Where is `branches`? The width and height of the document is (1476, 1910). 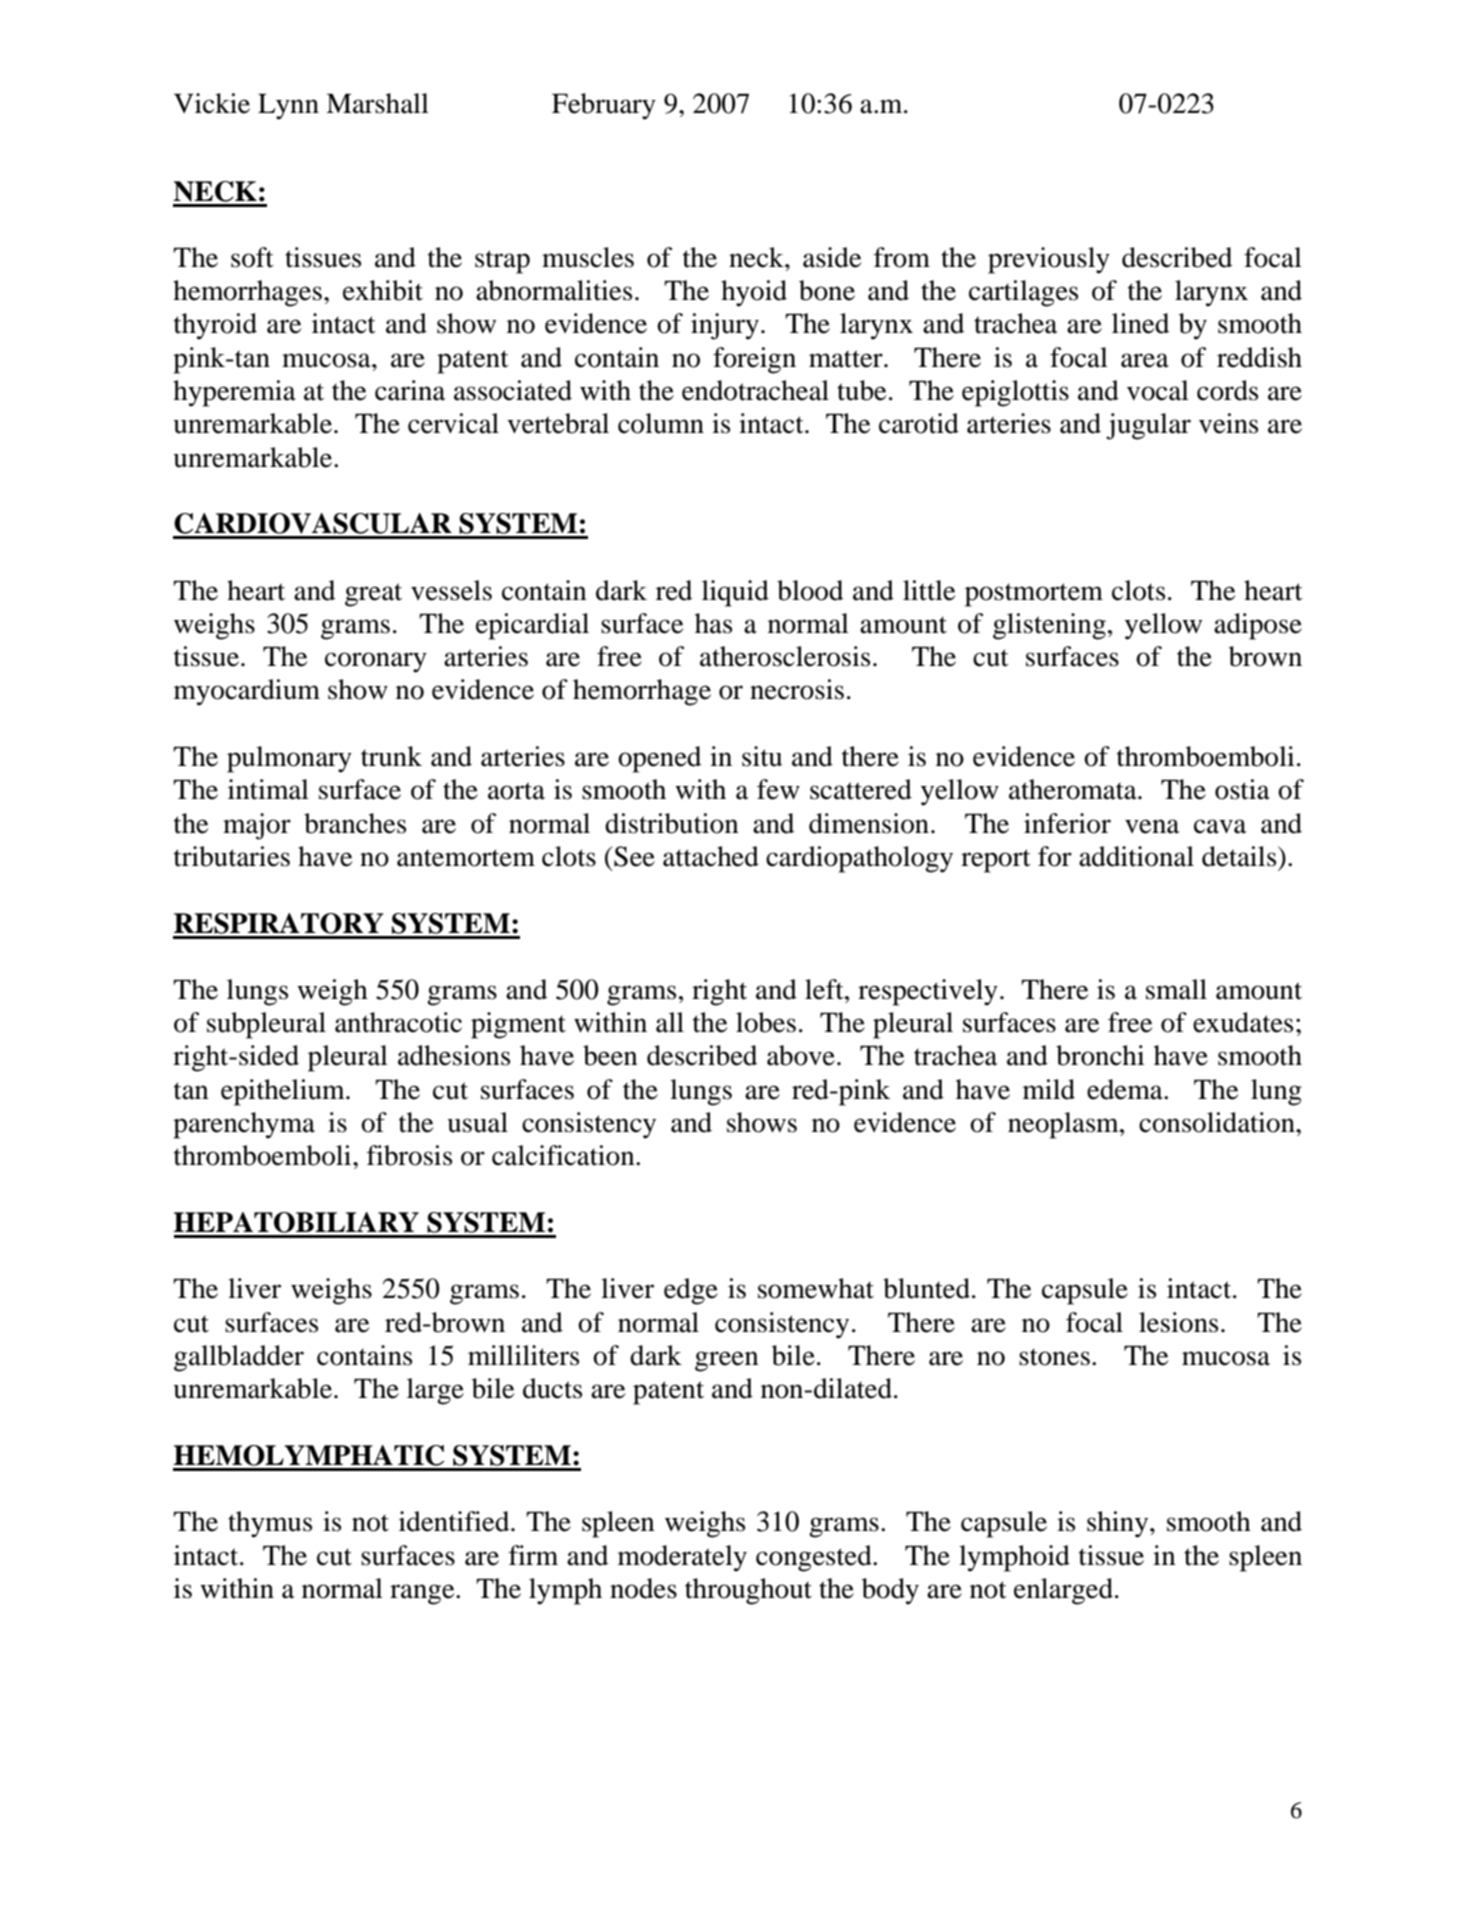 branches is located at coordinates (355, 823).
